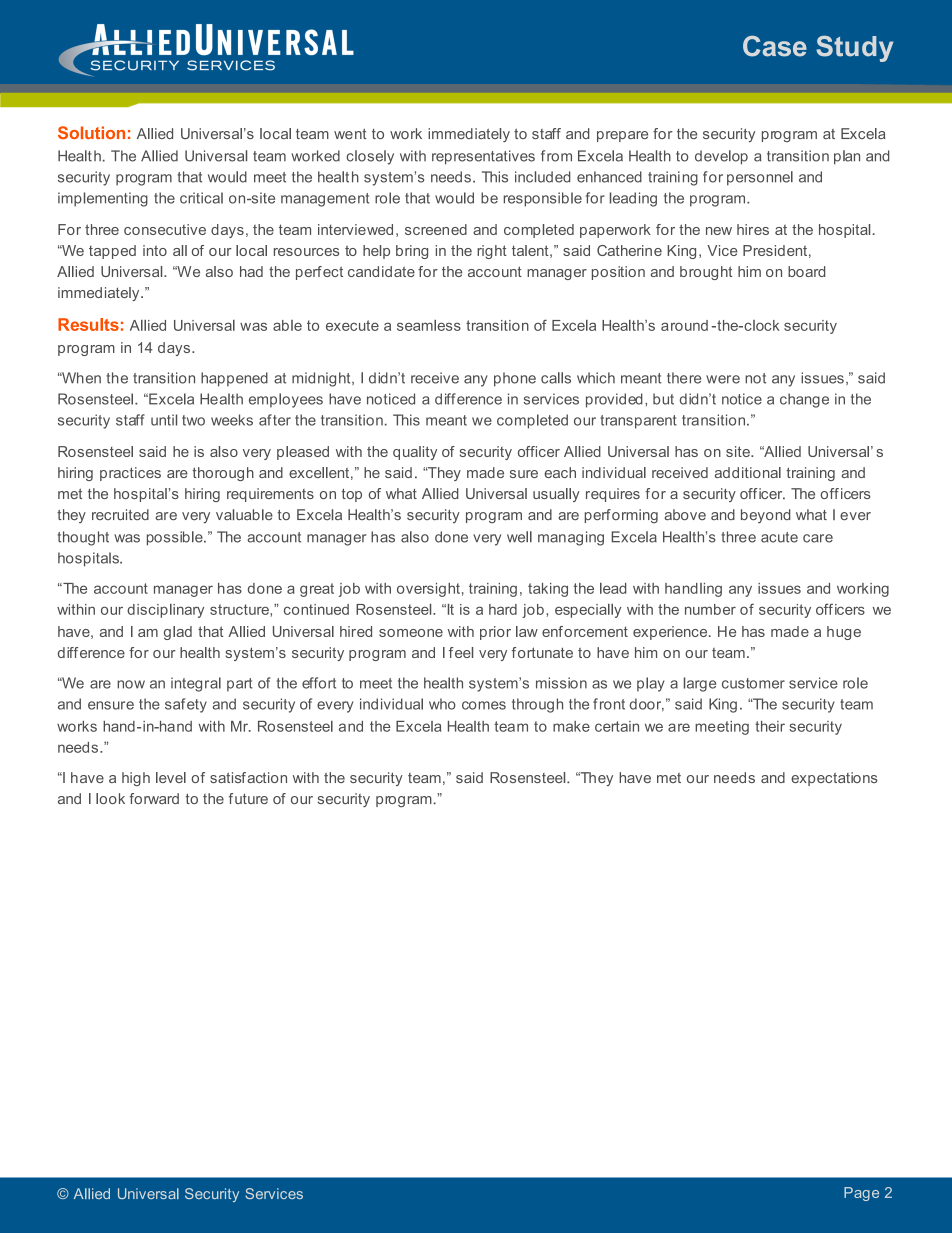 The height and width of the screenshot is (1233, 952). I want to click on board, so click(806, 271).
